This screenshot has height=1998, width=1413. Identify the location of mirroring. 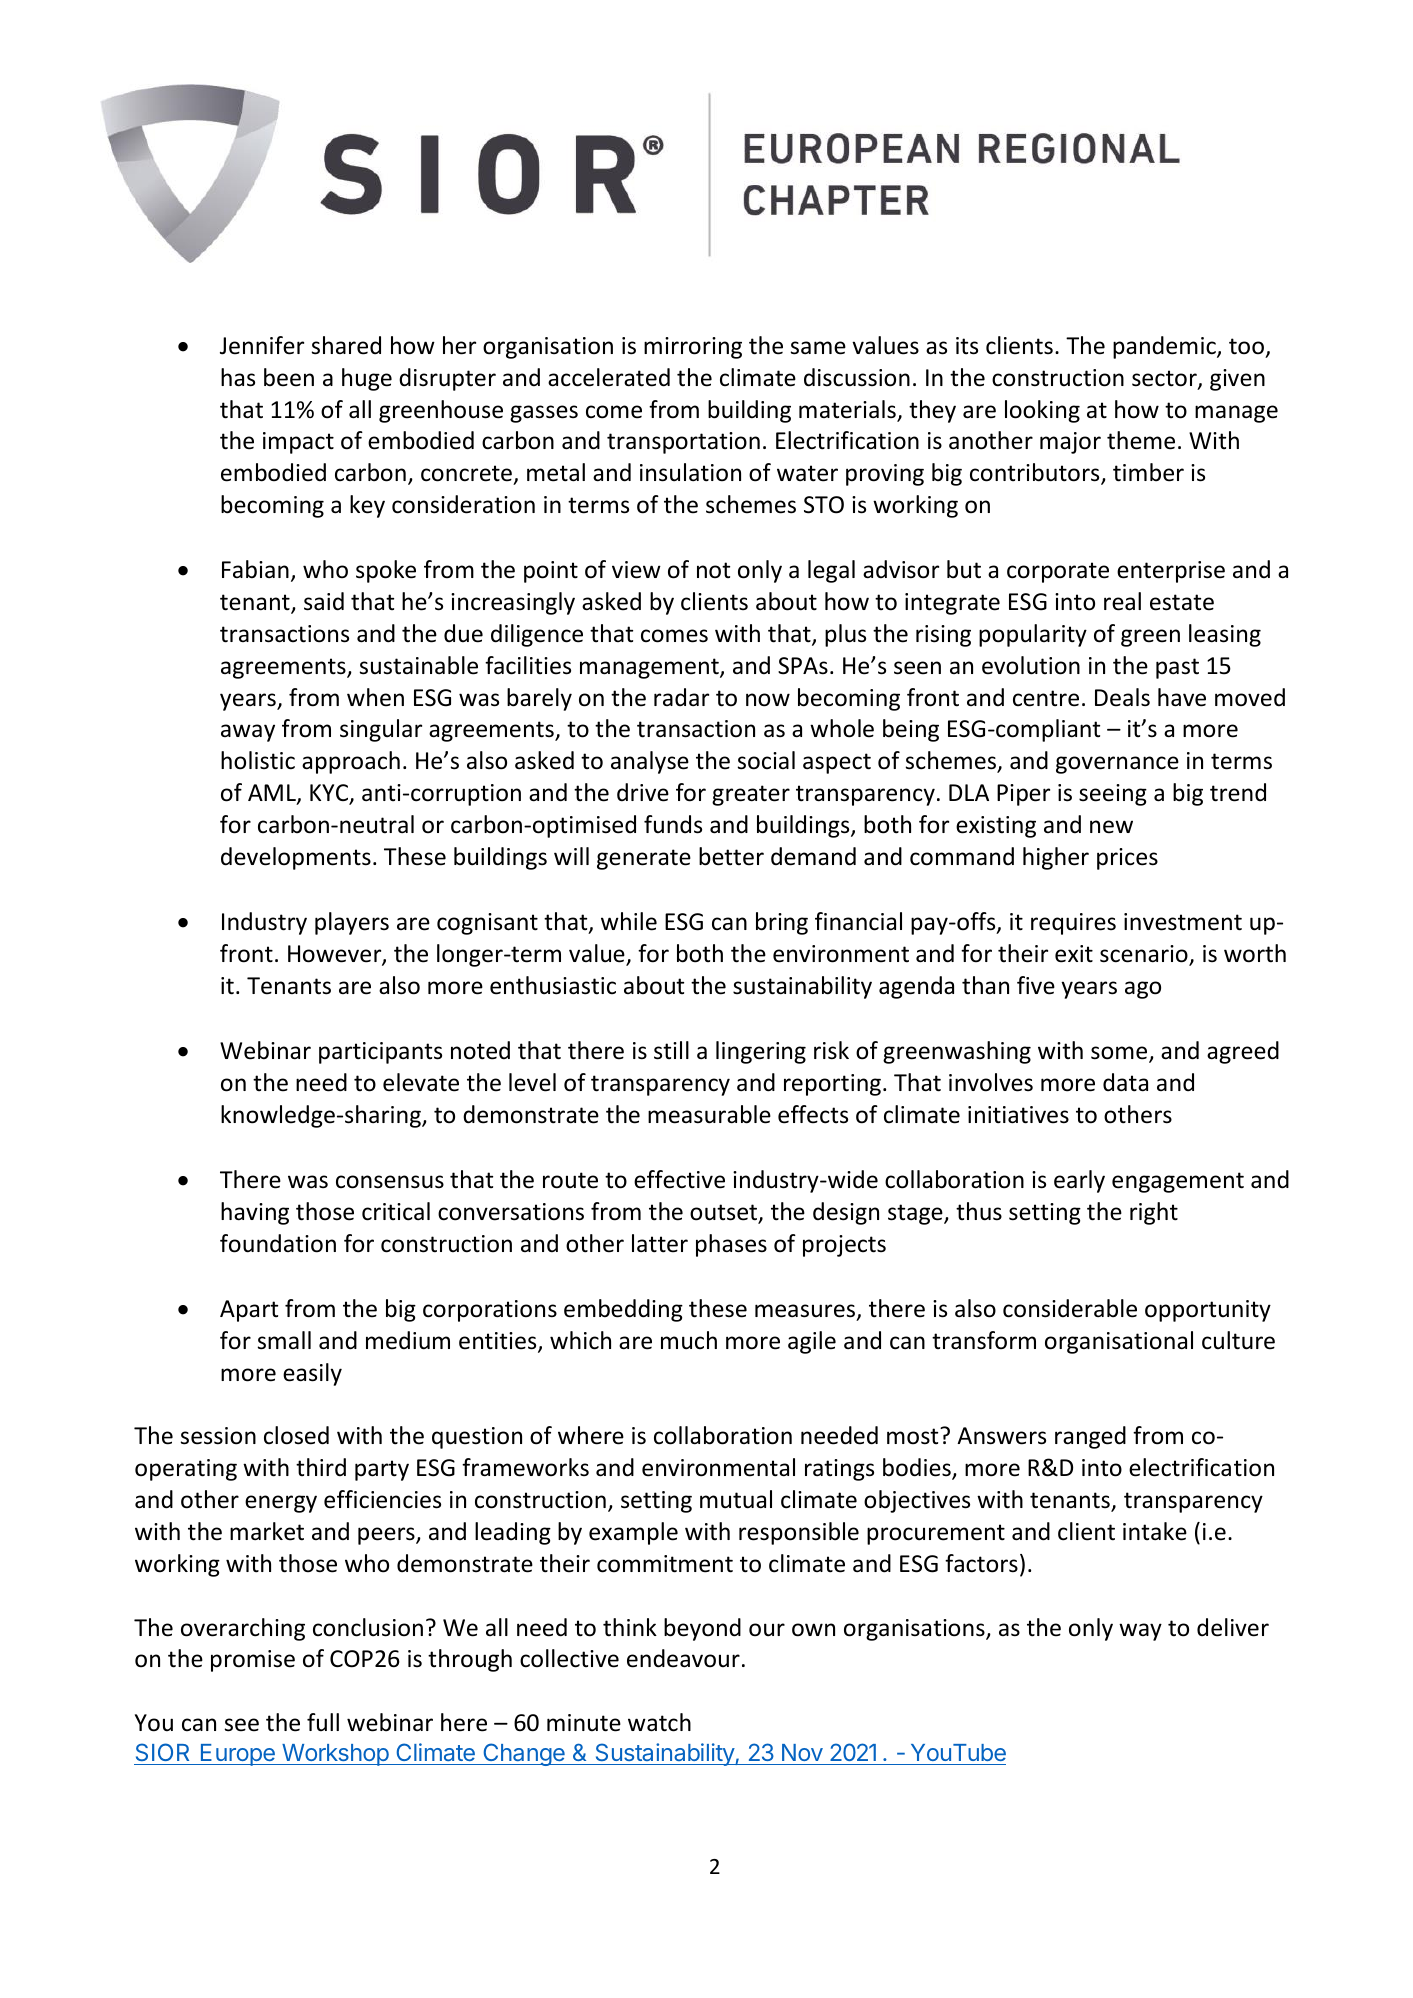
(693, 348).
